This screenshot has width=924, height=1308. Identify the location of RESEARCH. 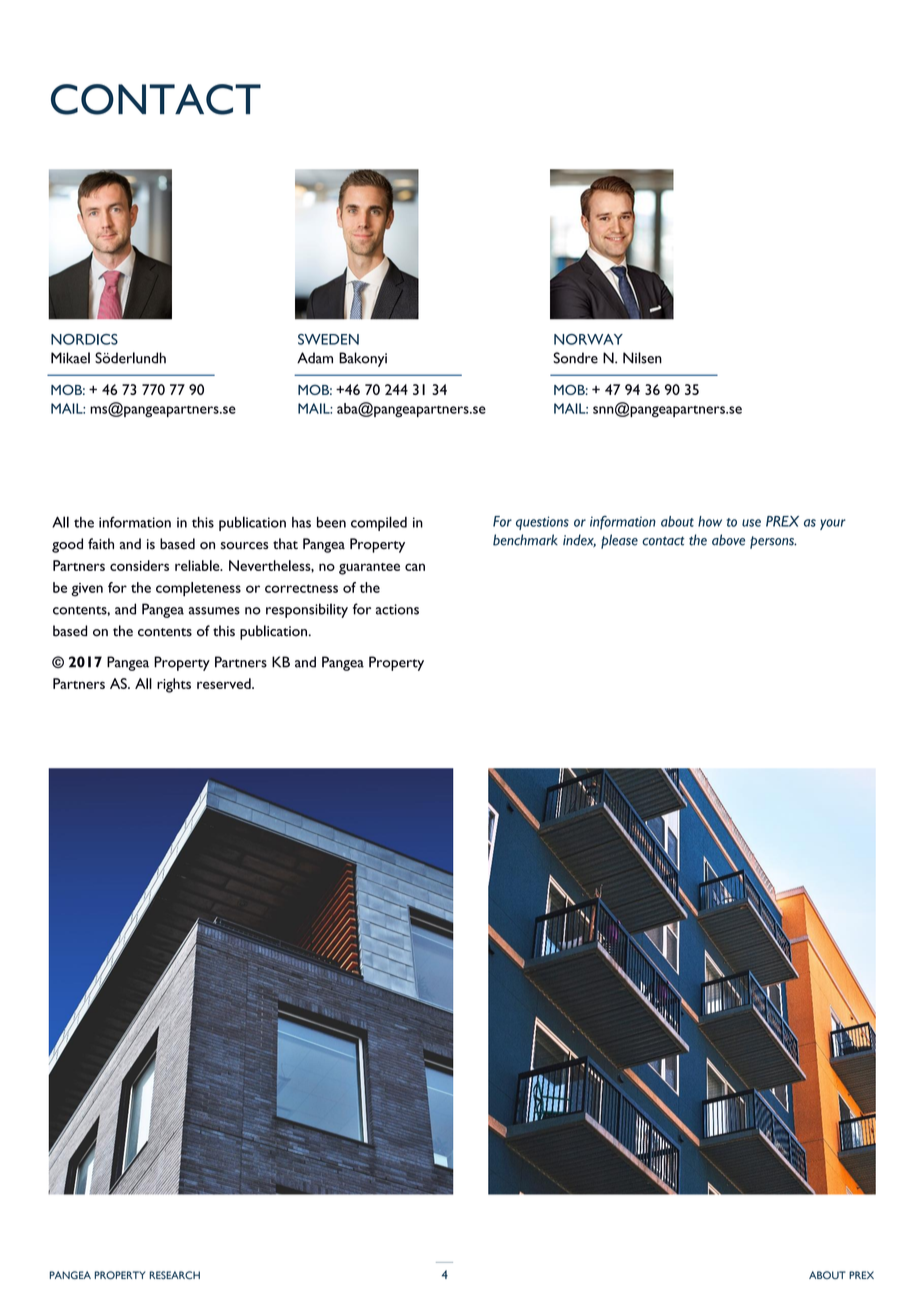
(175, 1275).
